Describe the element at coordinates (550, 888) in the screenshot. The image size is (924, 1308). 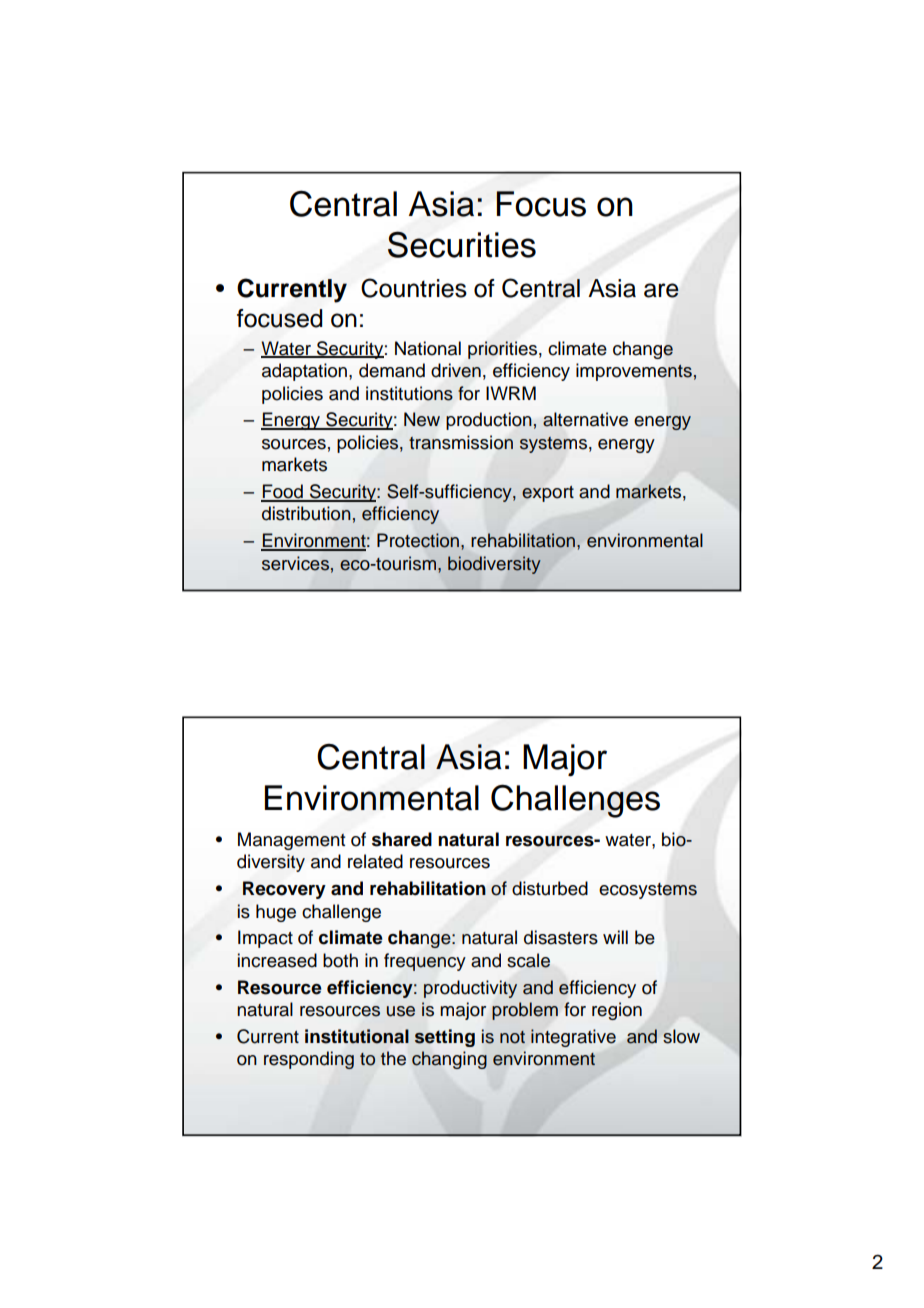
I see `disturbed` at that location.
